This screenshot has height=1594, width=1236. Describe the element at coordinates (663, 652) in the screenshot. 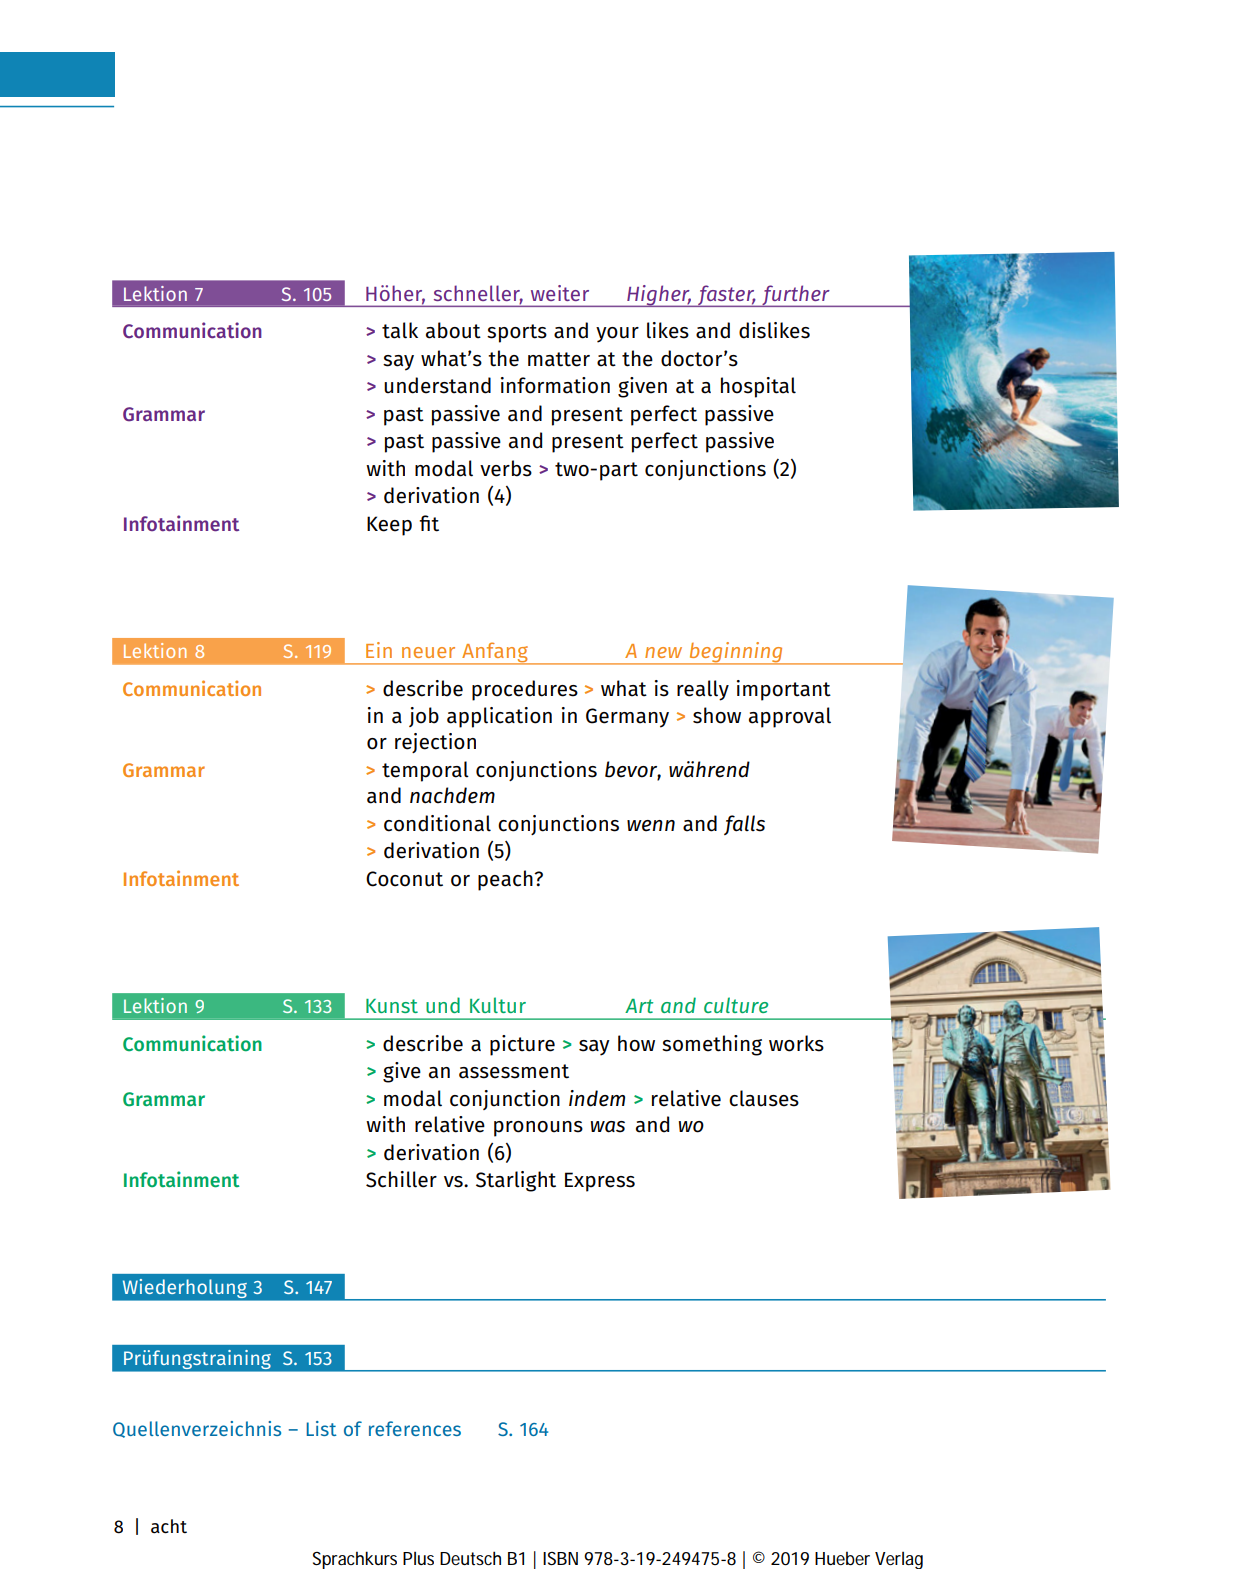

I see `new` at that location.
